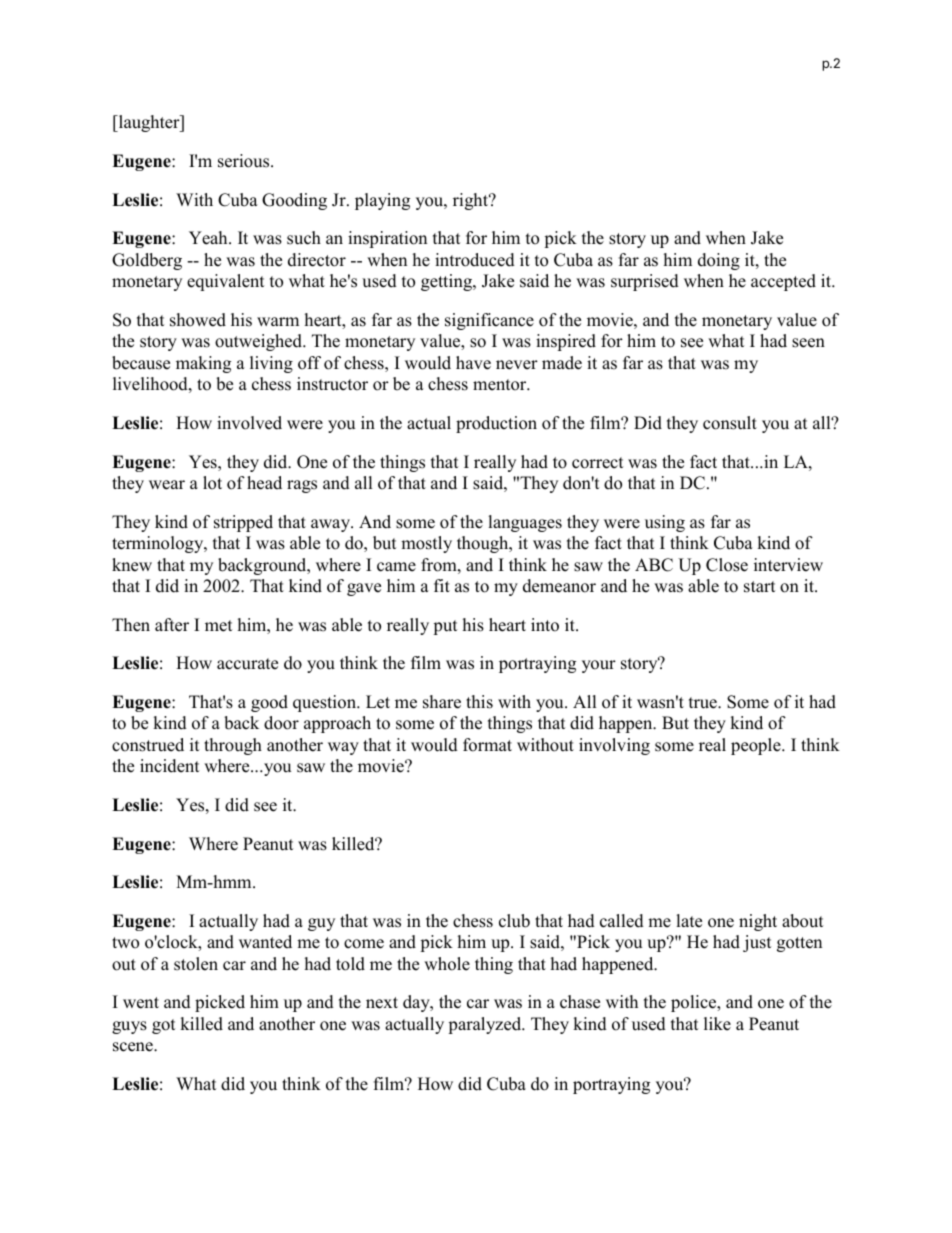 This page has width=952, height=1233. Describe the element at coordinates (719, 261) in the page. I see `doing` at that location.
